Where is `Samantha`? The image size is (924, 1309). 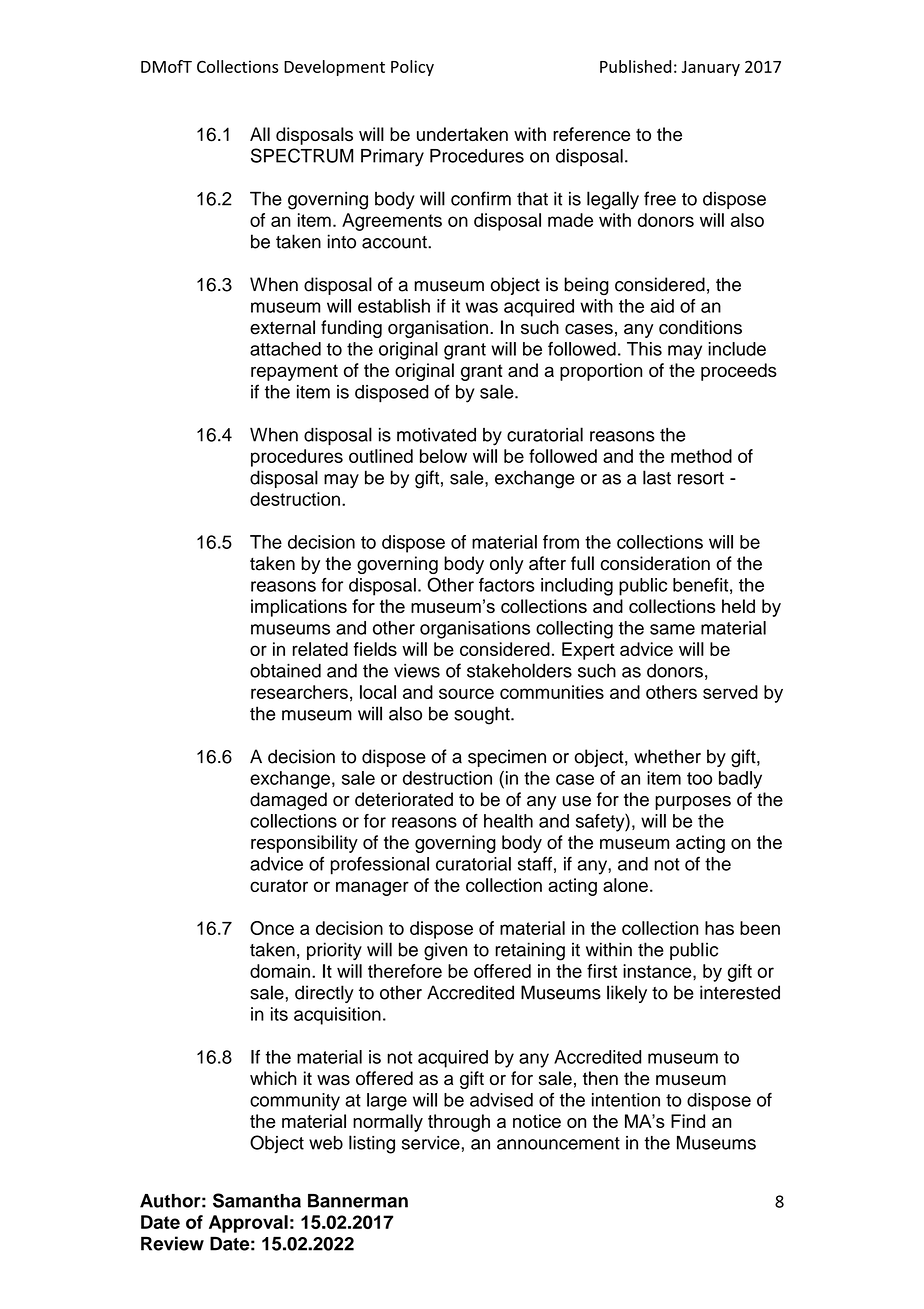 Samantha is located at coordinates (257, 1200).
